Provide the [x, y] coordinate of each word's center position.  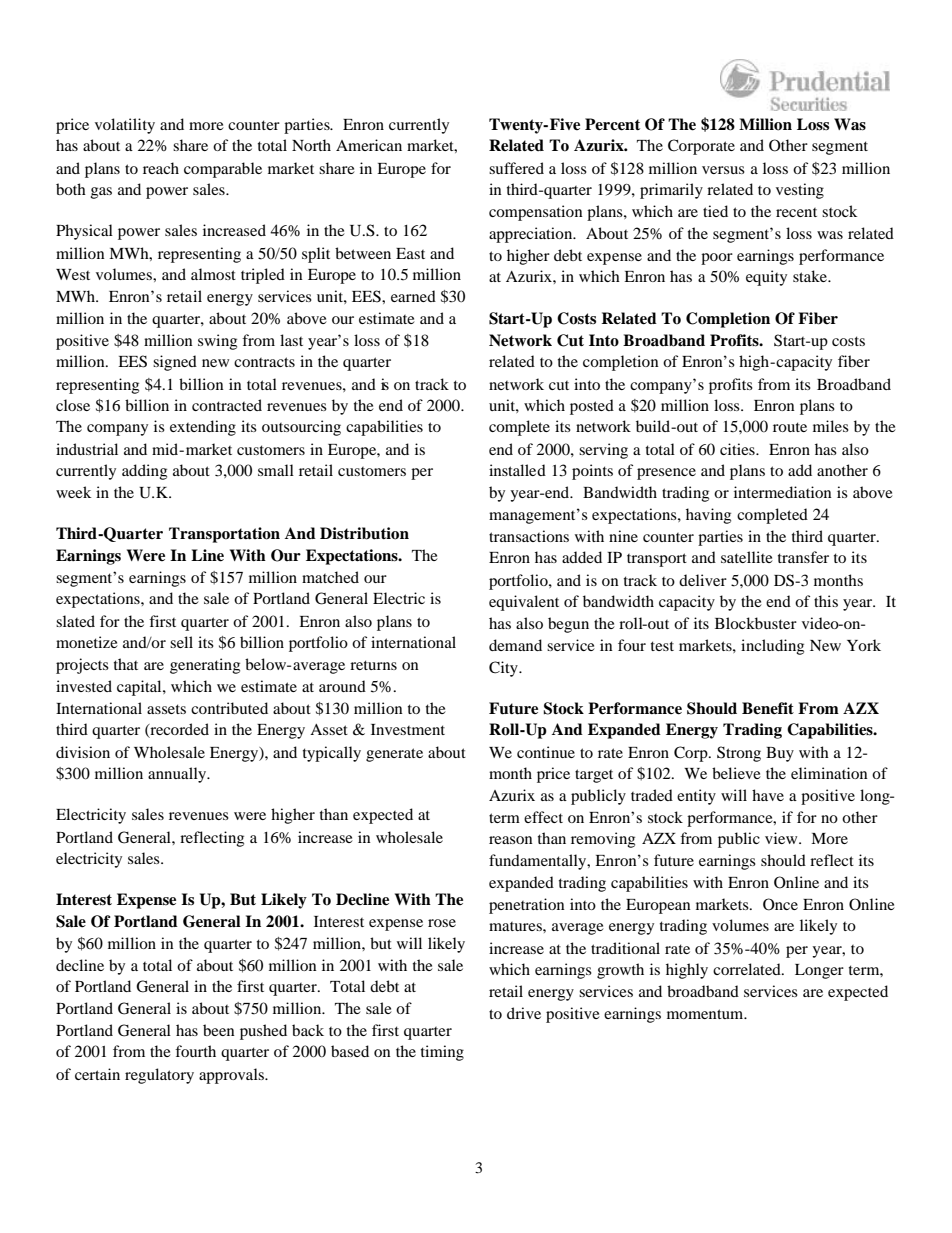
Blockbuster [756, 623]
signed [175, 363]
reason [511, 840]
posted [592, 407]
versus [723, 170]
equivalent [524, 603]
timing [442, 1053]
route [790, 427]
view [782, 838]
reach [161, 168]
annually [178, 775]
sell [181, 642]
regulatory [159, 1076]
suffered [516, 168]
